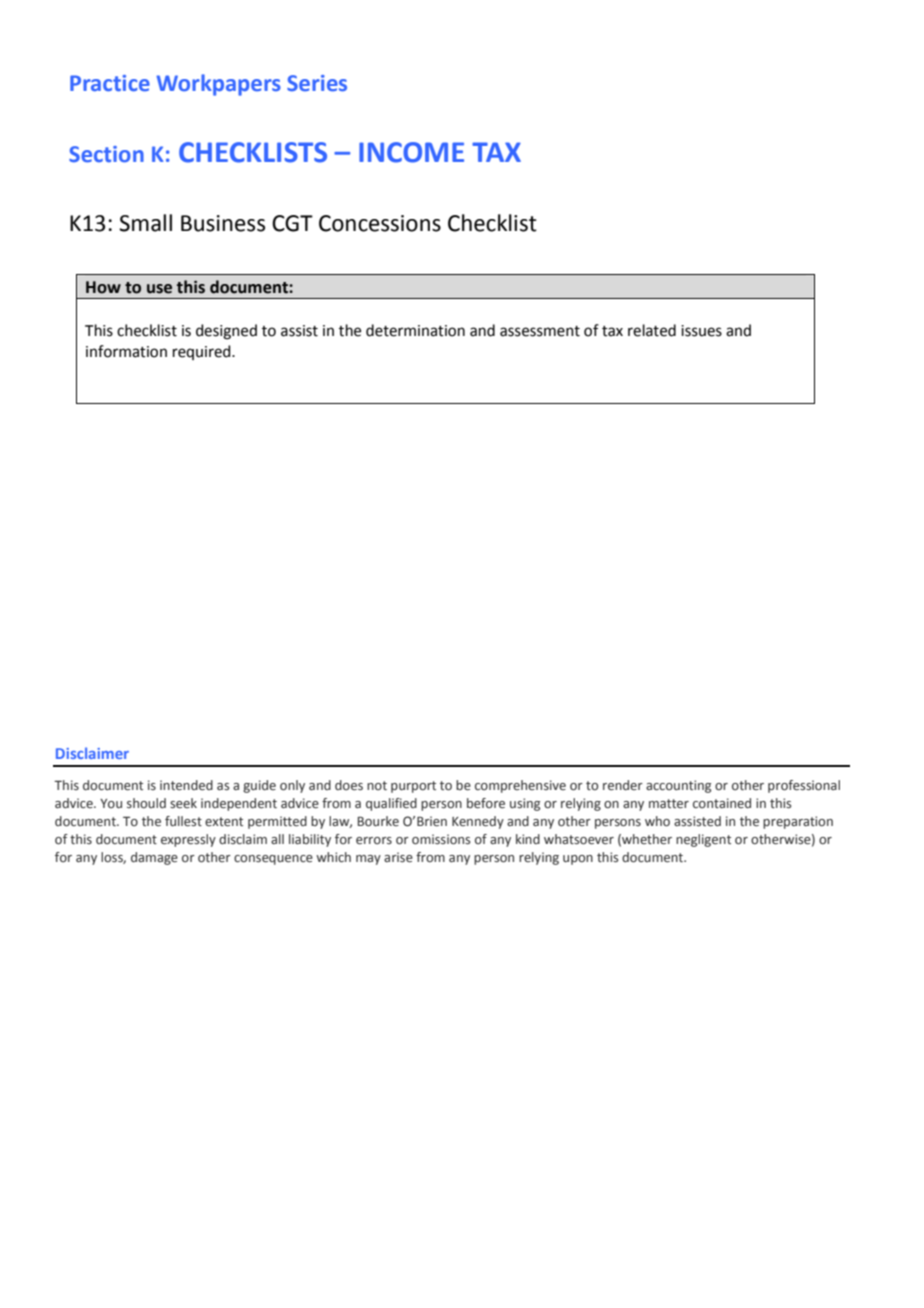 The image size is (924, 1308). I want to click on negligent, so click(703, 840).
